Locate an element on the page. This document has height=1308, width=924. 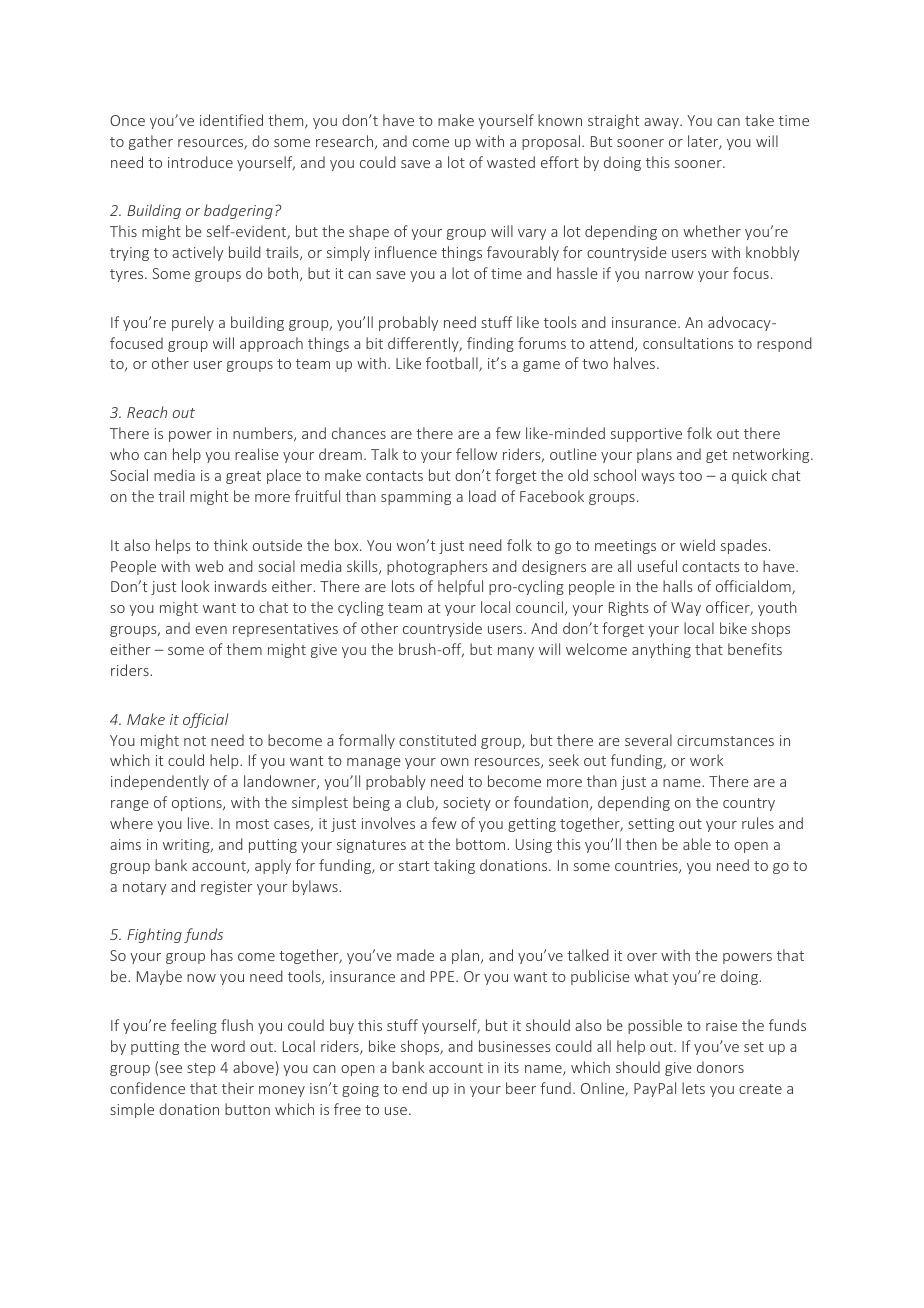
halls is located at coordinates (678, 586).
